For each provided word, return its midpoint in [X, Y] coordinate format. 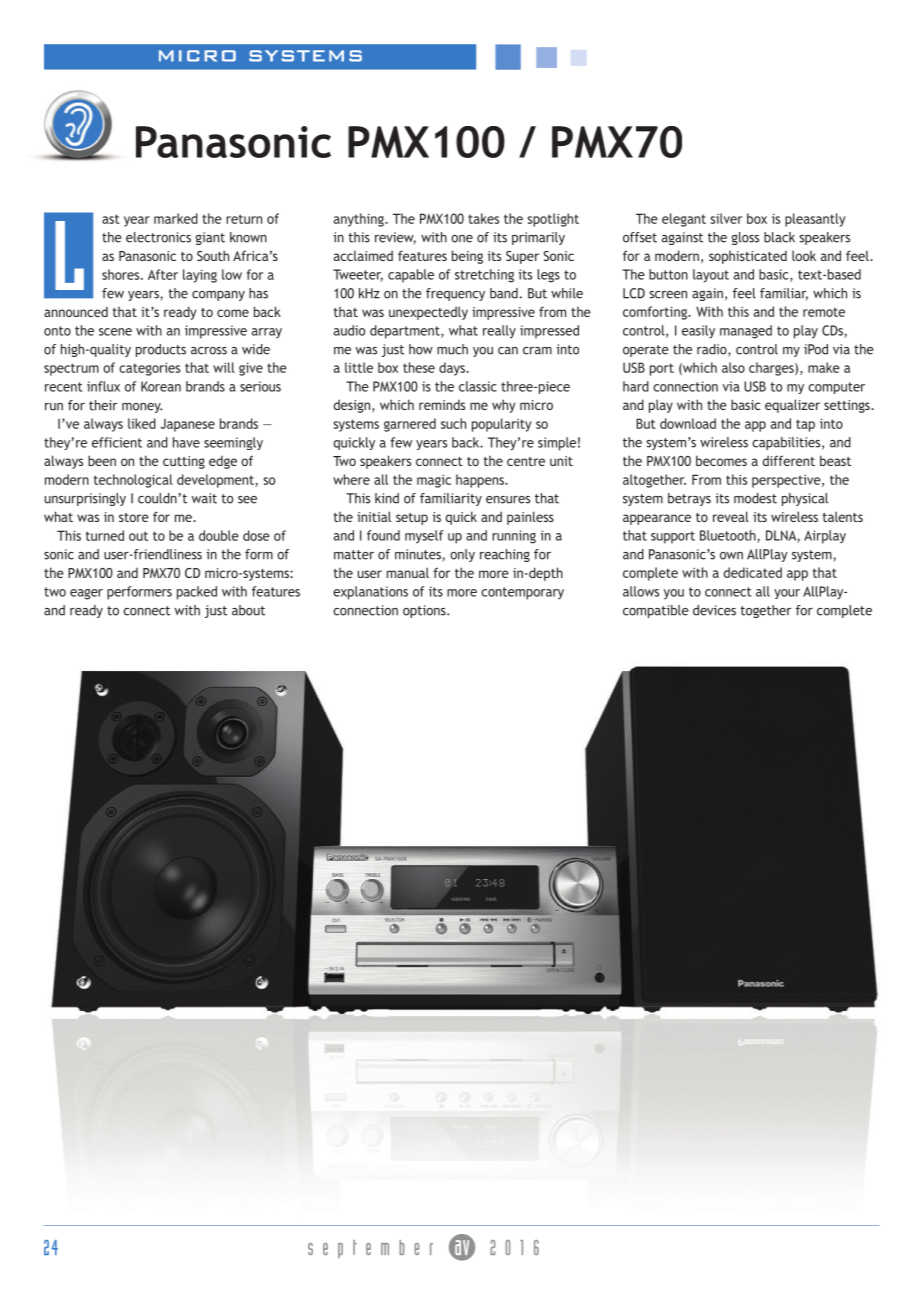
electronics [158, 237]
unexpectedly [428, 313]
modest [755, 498]
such [453, 423]
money [142, 408]
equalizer [792, 406]
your [787, 594]
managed [746, 332]
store [134, 517]
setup [412, 519]
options [425, 611]
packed [197, 593]
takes [483, 218]
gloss [745, 238]
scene [115, 332]
